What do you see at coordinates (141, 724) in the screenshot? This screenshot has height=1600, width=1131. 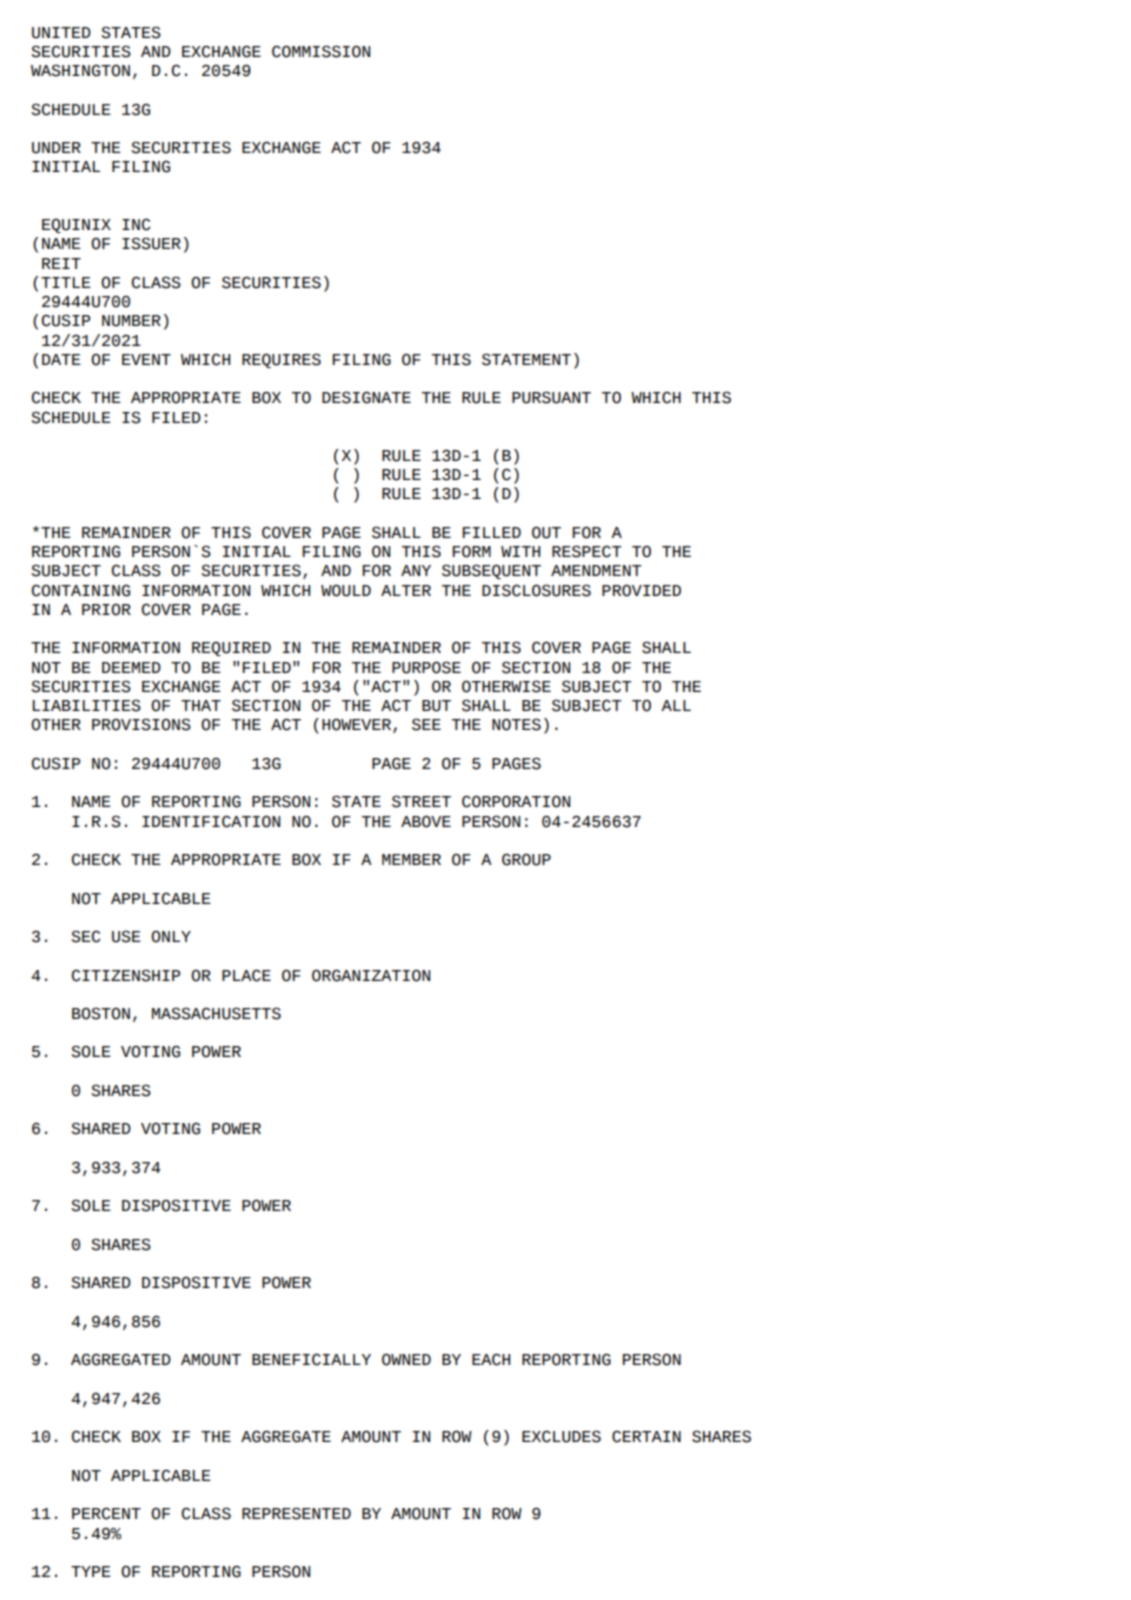 I see `PROVISIONS` at bounding box center [141, 724].
